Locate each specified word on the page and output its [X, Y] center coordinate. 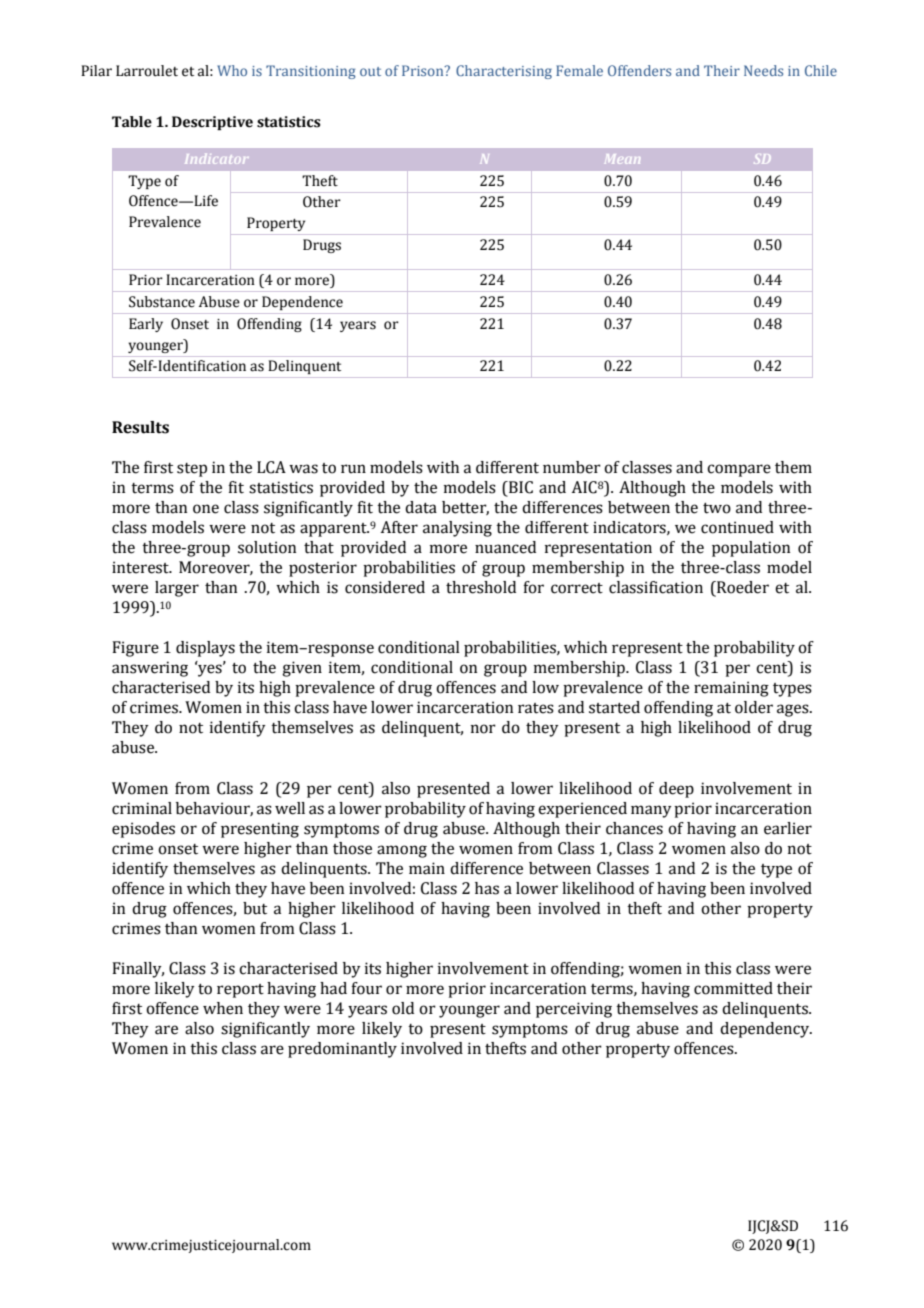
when [223, 1008]
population [751, 549]
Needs [763, 70]
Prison [424, 70]
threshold [481, 587]
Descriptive [212, 123]
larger [177, 589]
